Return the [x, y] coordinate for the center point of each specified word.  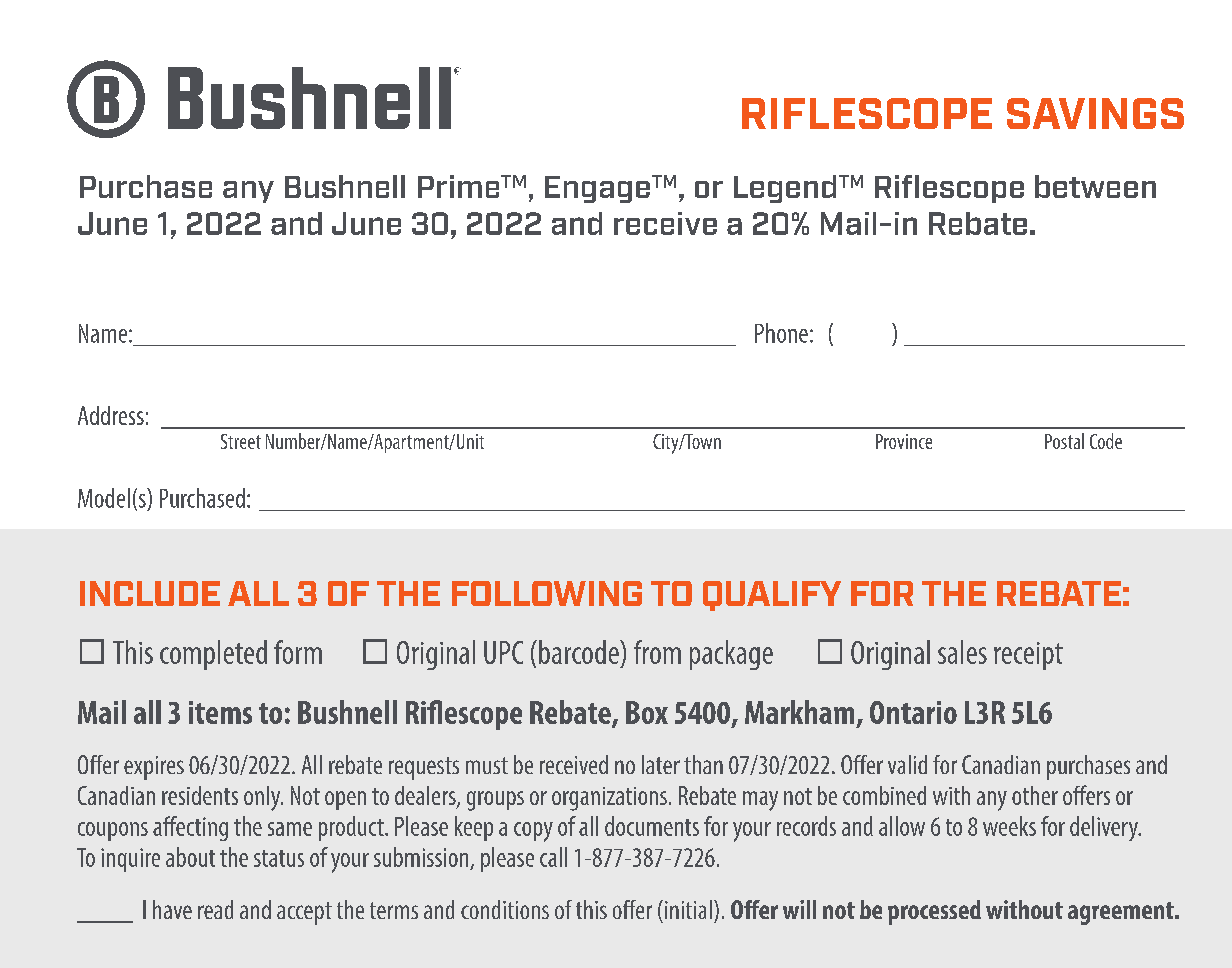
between [1095, 186]
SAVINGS [1095, 113]
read [215, 909]
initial [688, 909]
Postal [1064, 441]
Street [241, 441]
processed [934, 912]
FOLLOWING [547, 593]
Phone [781, 333]
